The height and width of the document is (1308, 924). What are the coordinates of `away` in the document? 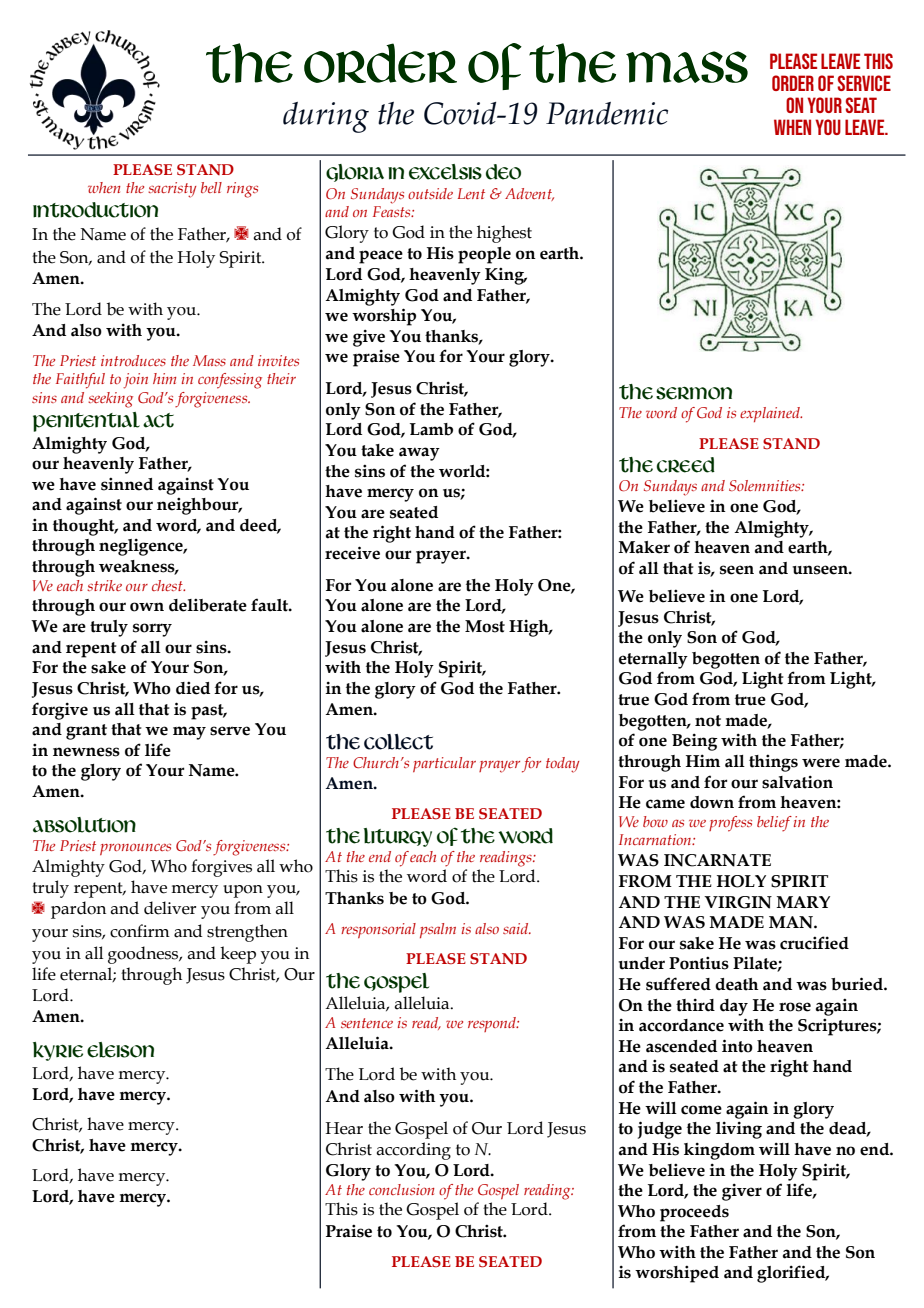 It's located at (419, 454).
